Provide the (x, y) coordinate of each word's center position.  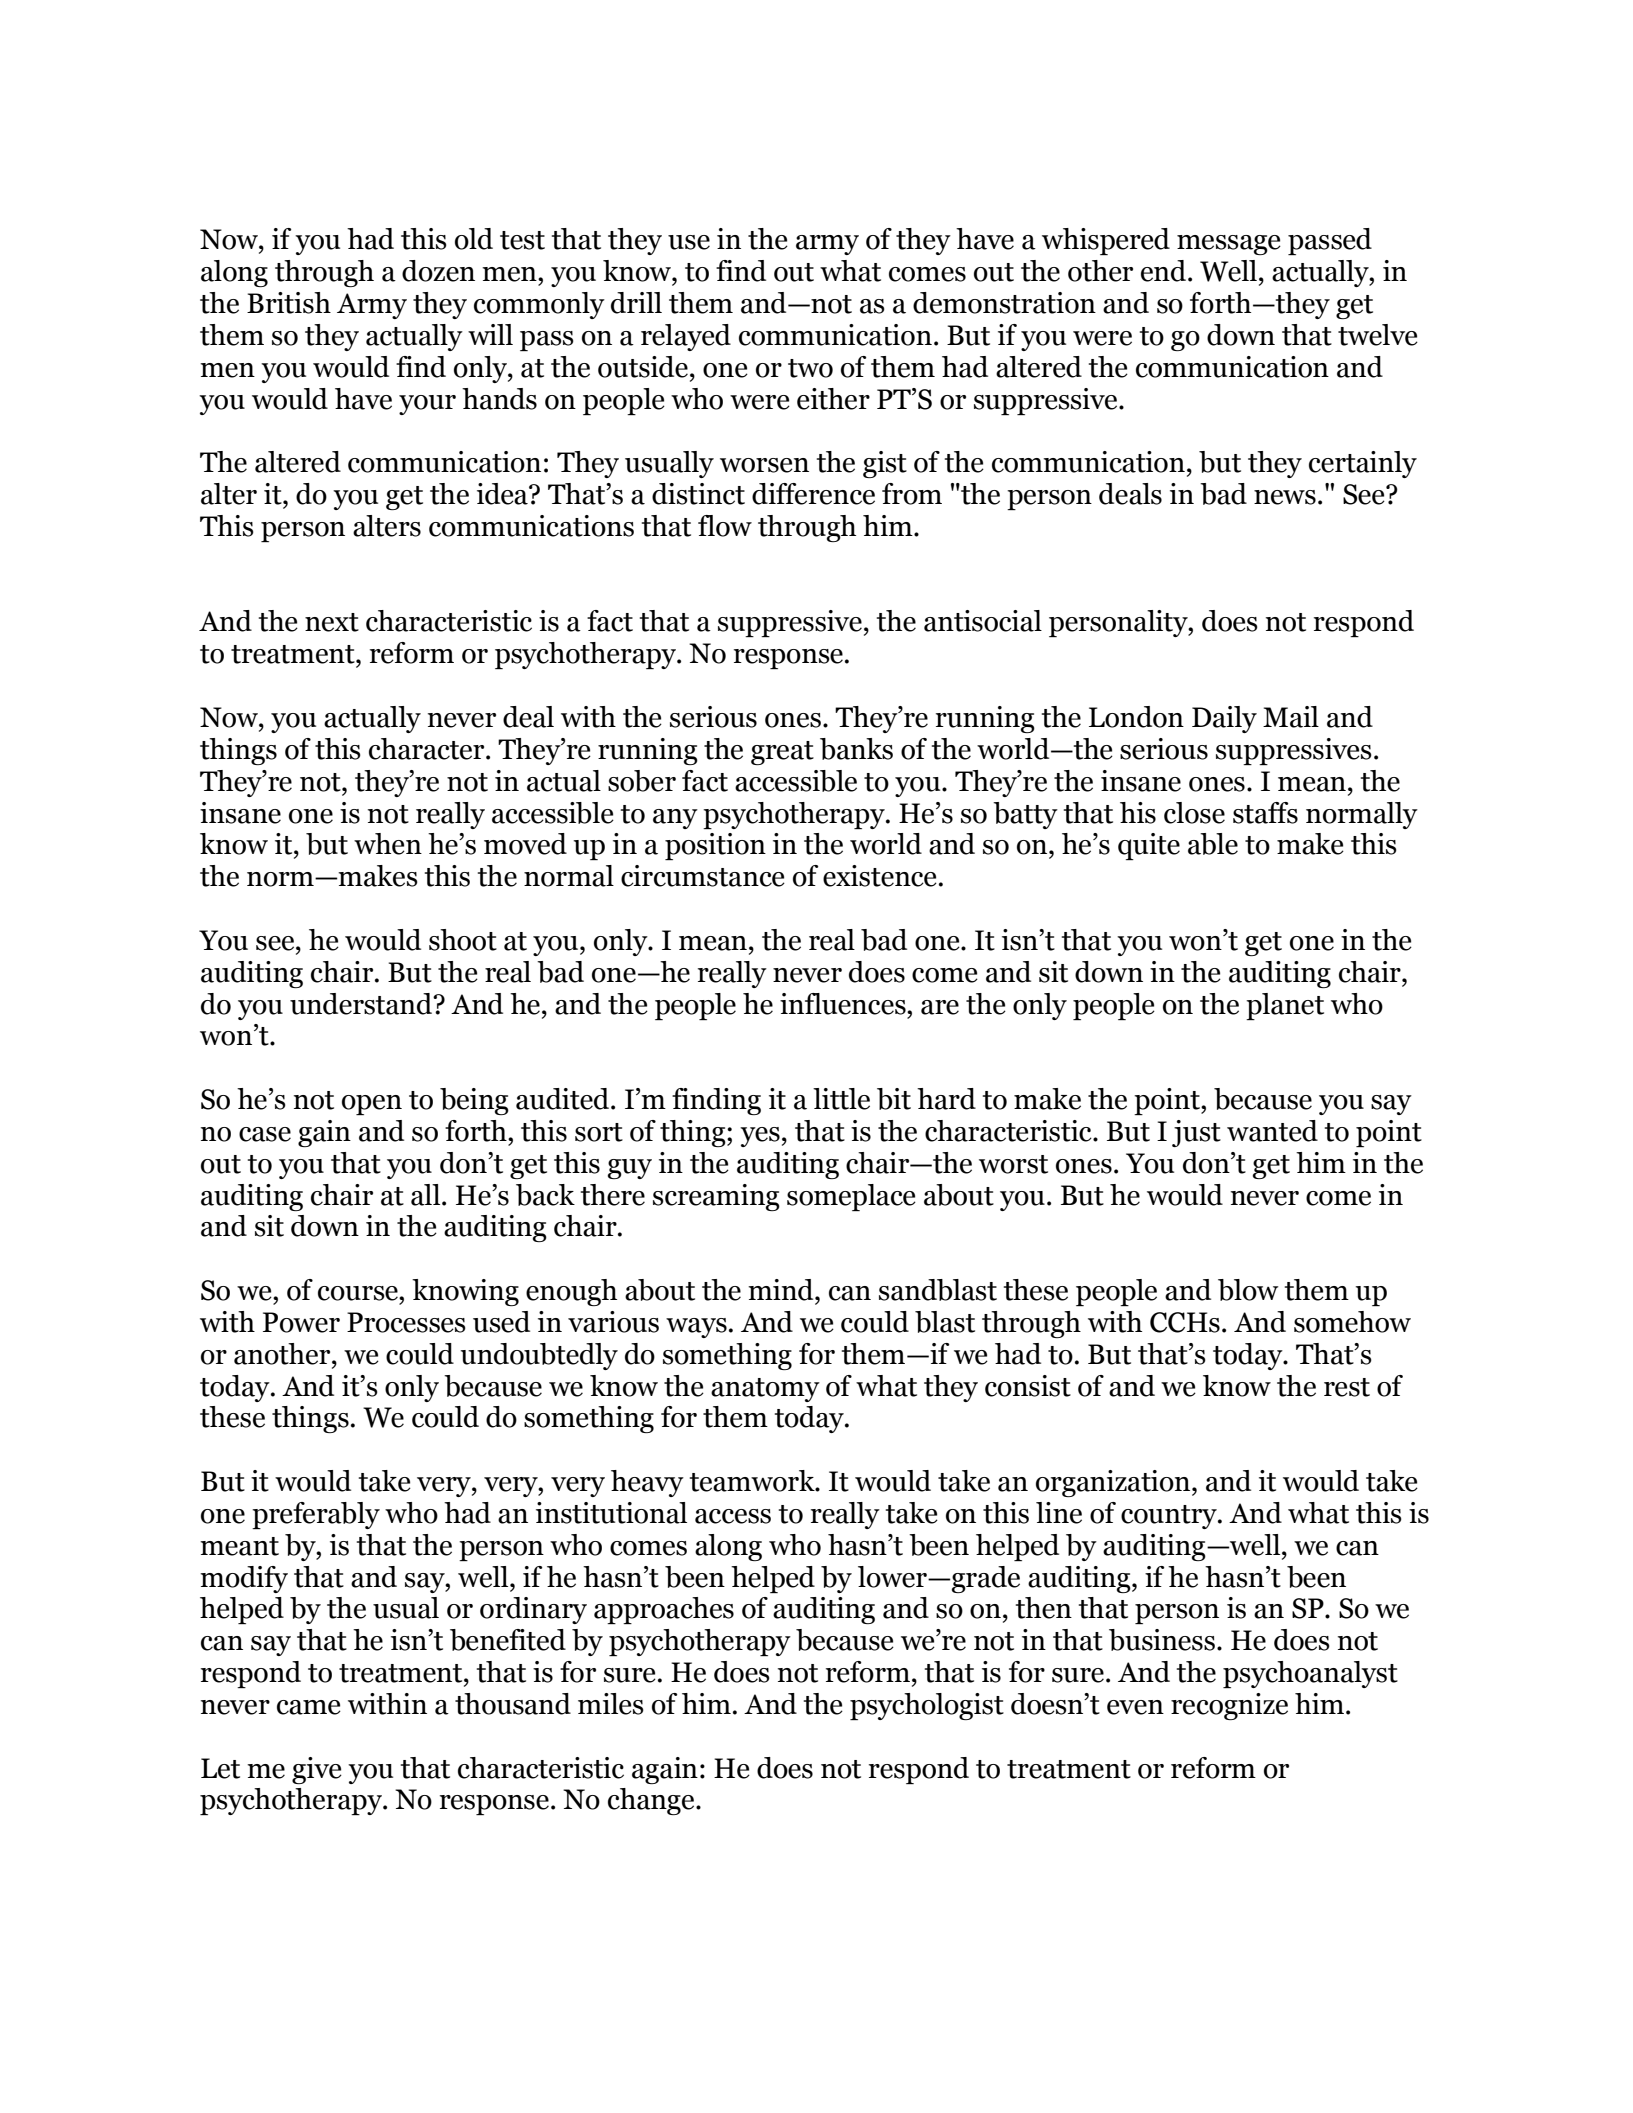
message (1229, 245)
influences (844, 1004)
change (652, 1801)
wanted (1272, 1131)
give (317, 1770)
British (289, 303)
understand (362, 1004)
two (810, 368)
